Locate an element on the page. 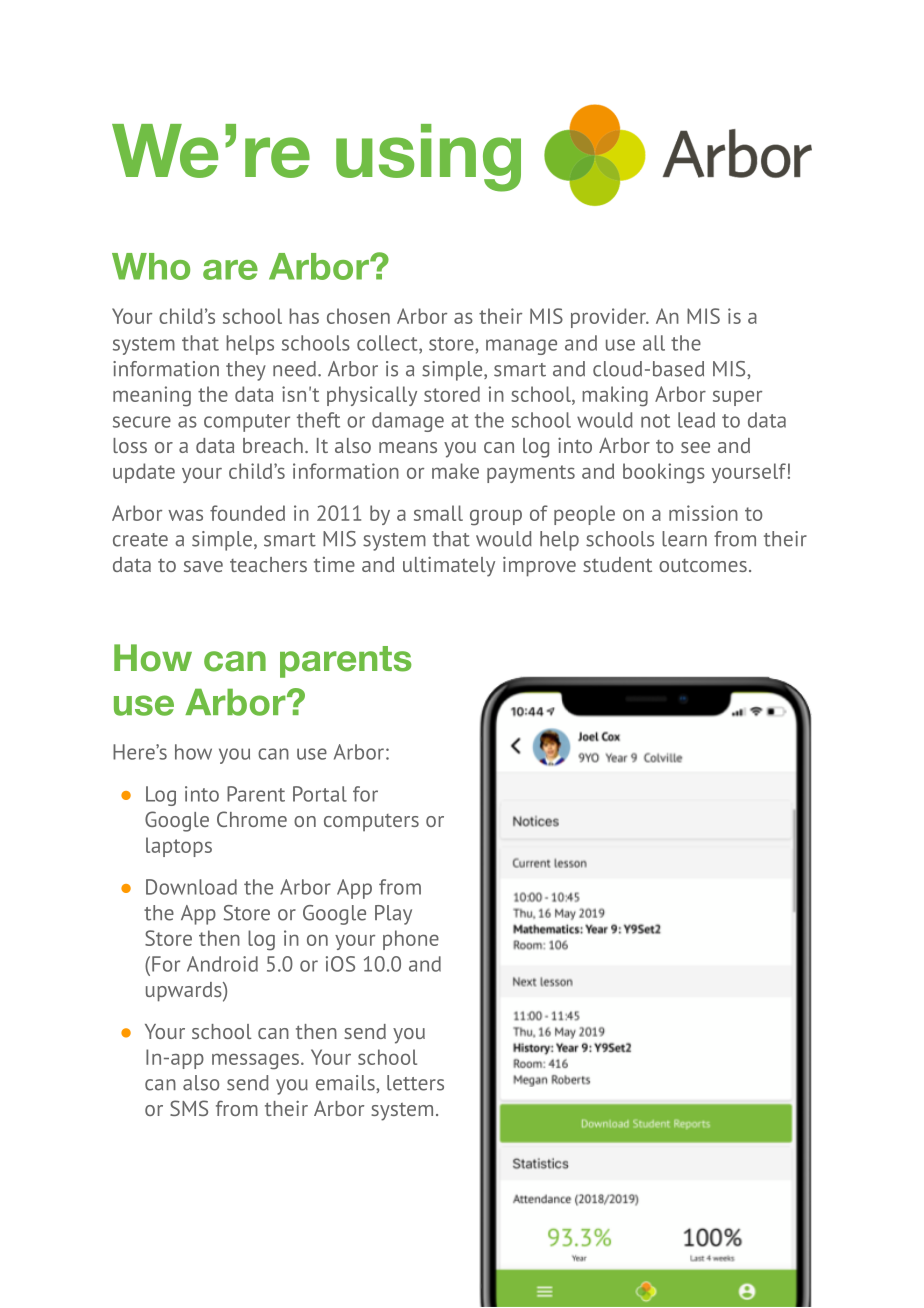  phone is located at coordinates (411, 940).
